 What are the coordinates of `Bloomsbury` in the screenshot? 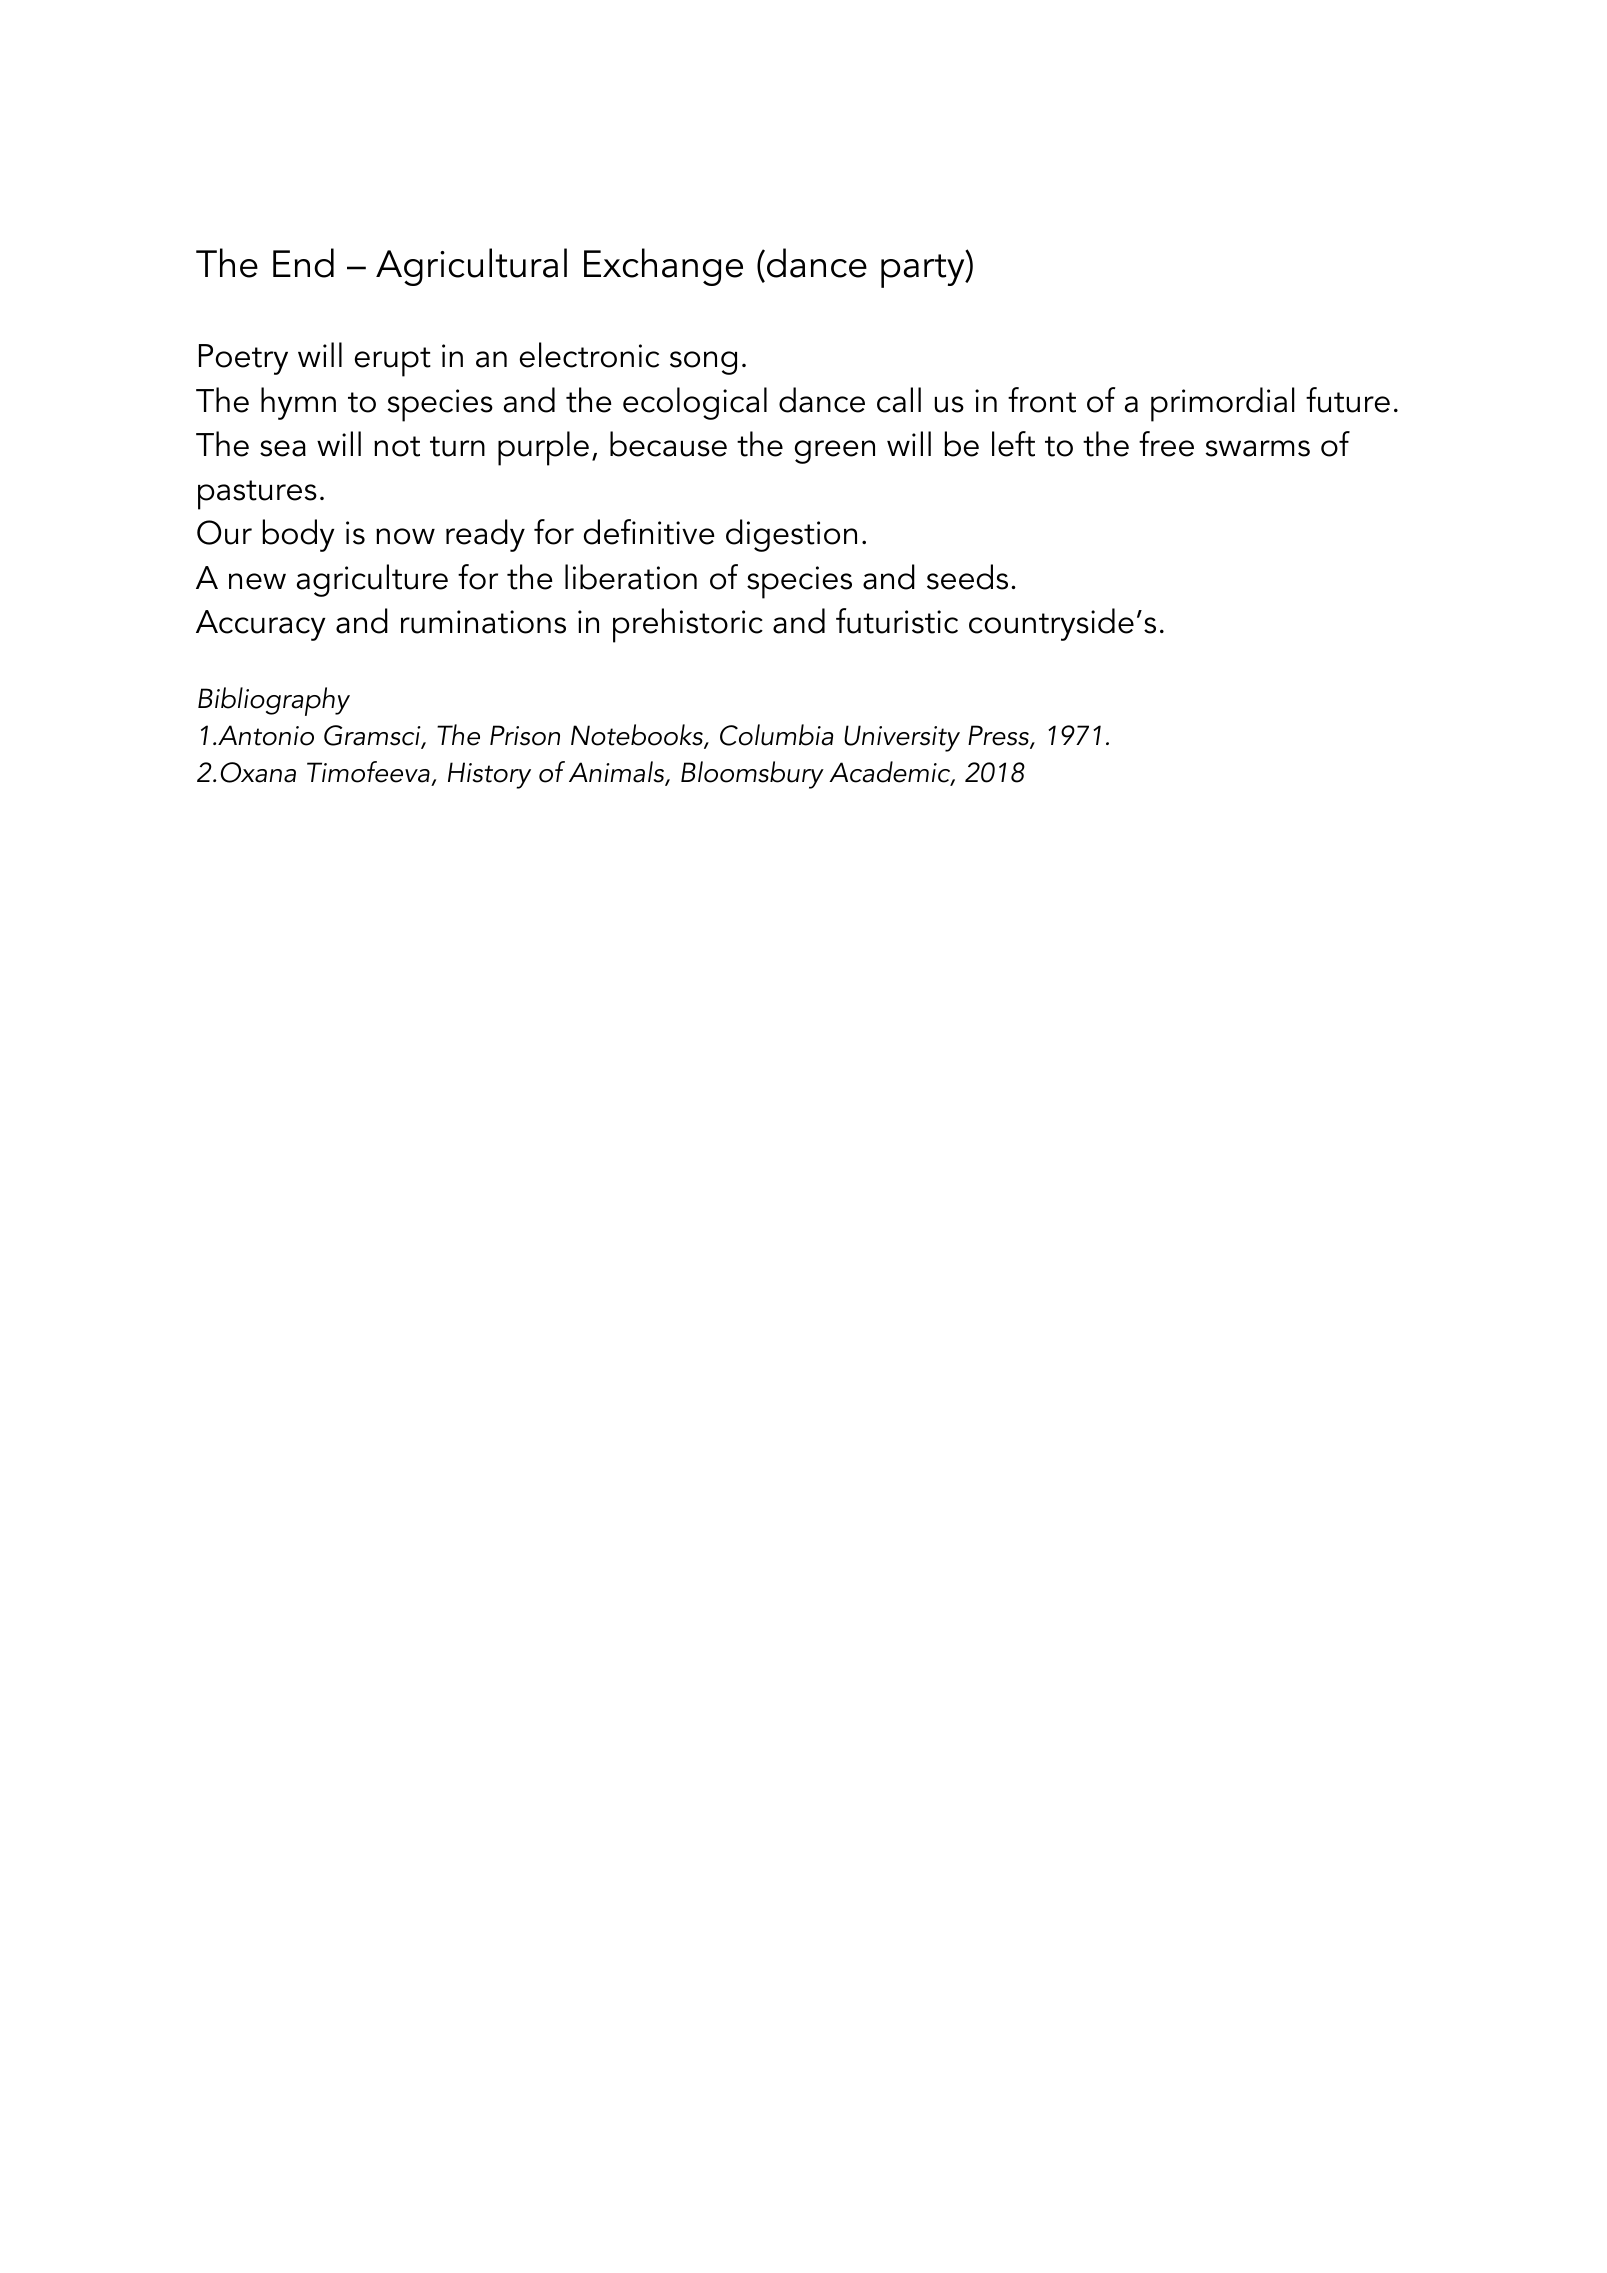 It's located at (752, 775).
